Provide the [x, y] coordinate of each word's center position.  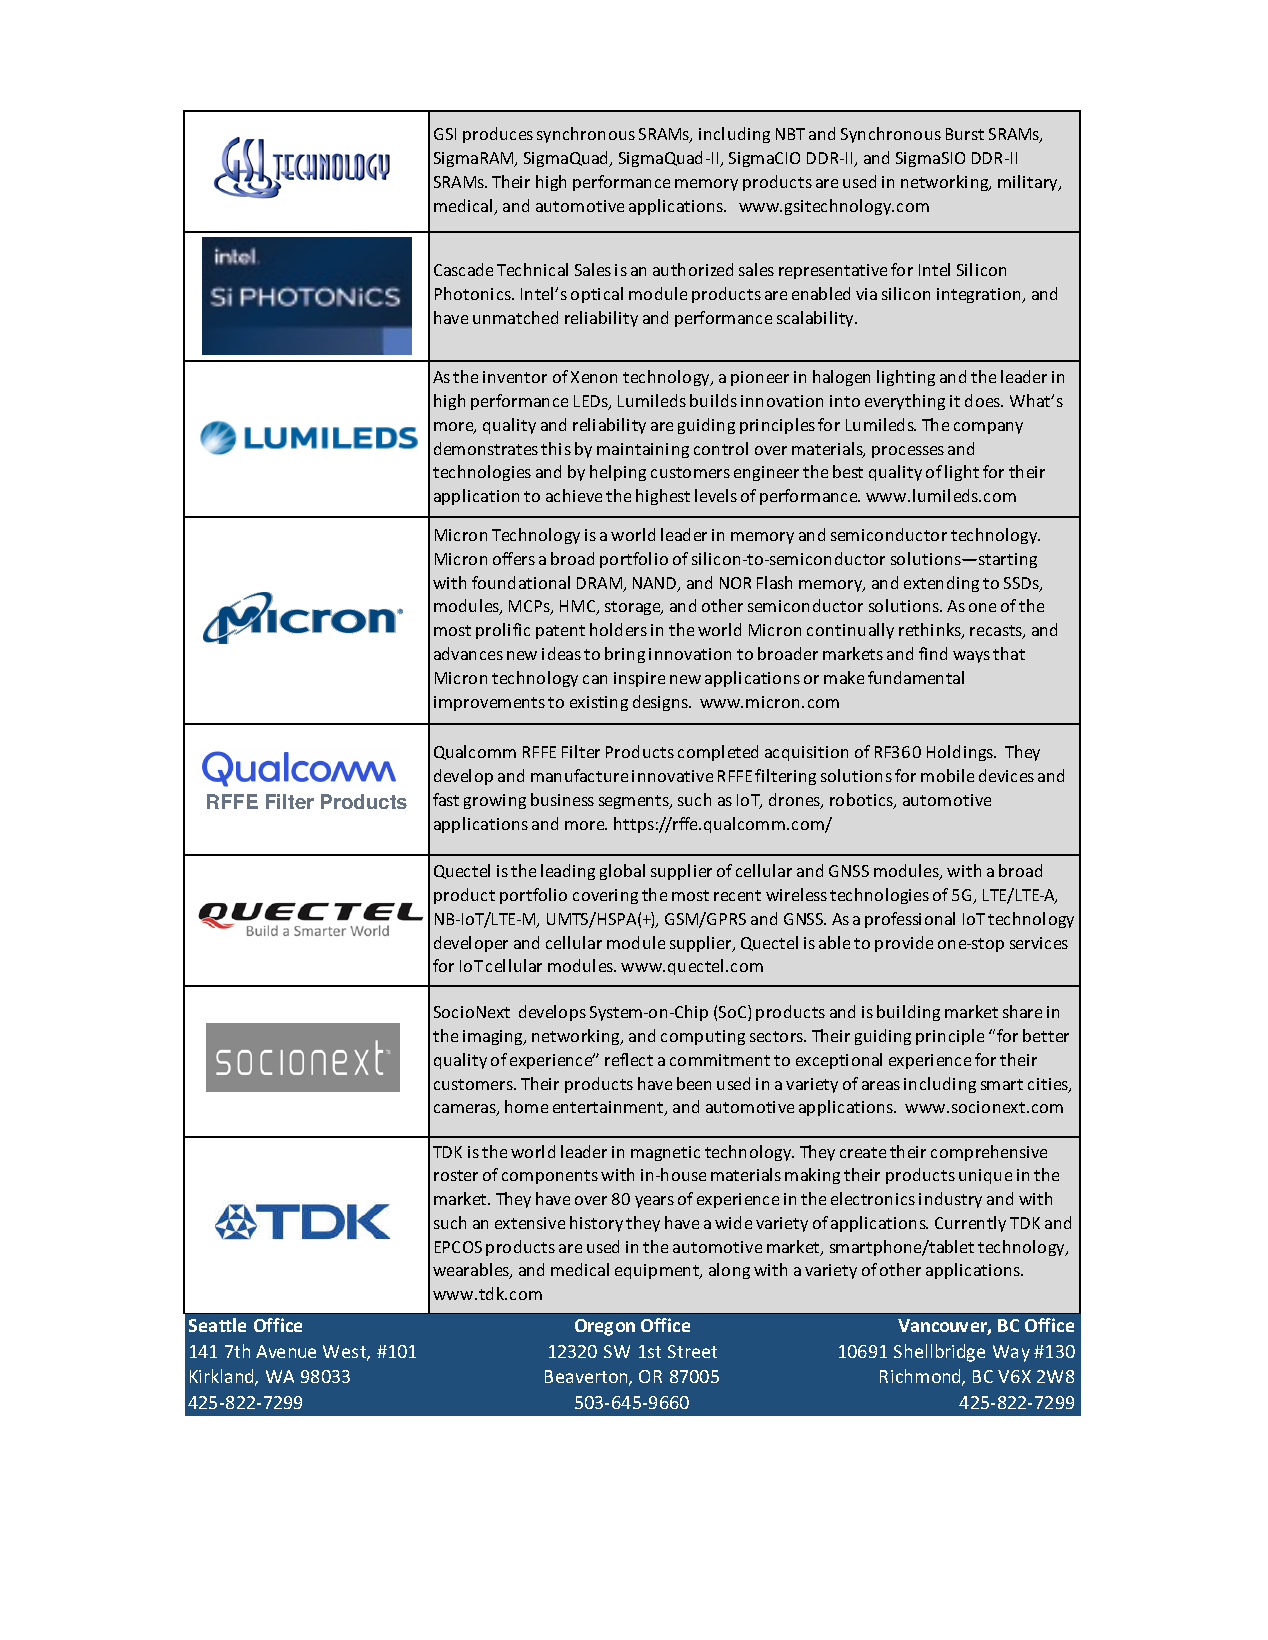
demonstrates [486, 448]
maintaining [643, 450]
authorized [693, 269]
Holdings [961, 753]
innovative [672, 776]
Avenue [286, 1351]
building [908, 1013]
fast [446, 799]
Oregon [605, 1327]
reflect [629, 1059]
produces [498, 135]
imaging [494, 1037]
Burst [965, 134]
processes [908, 452]
